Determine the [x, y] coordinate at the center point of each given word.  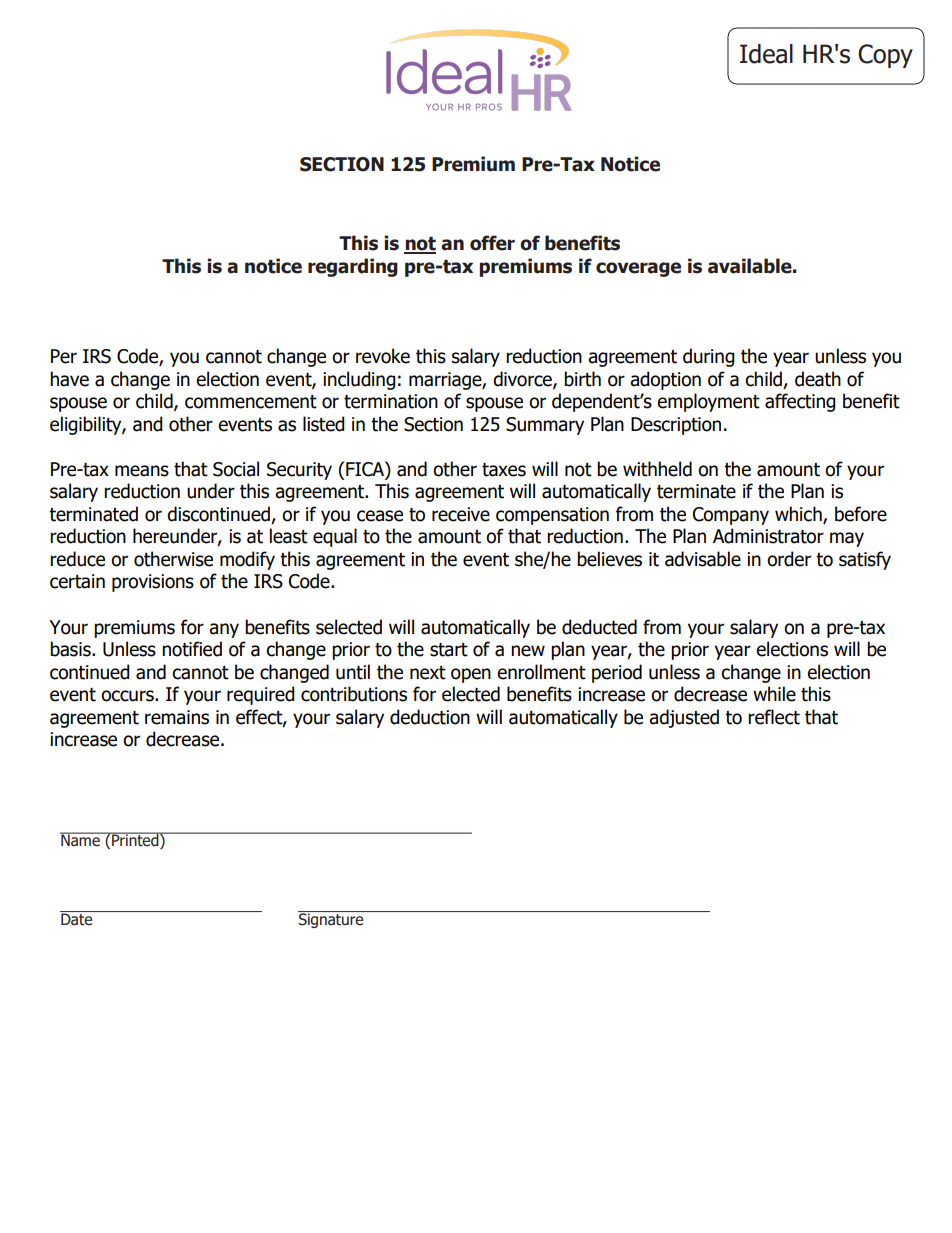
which [799, 515]
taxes [504, 470]
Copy [885, 56]
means [142, 471]
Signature [331, 920]
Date [76, 919]
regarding [353, 267]
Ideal [766, 54]
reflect [774, 717]
